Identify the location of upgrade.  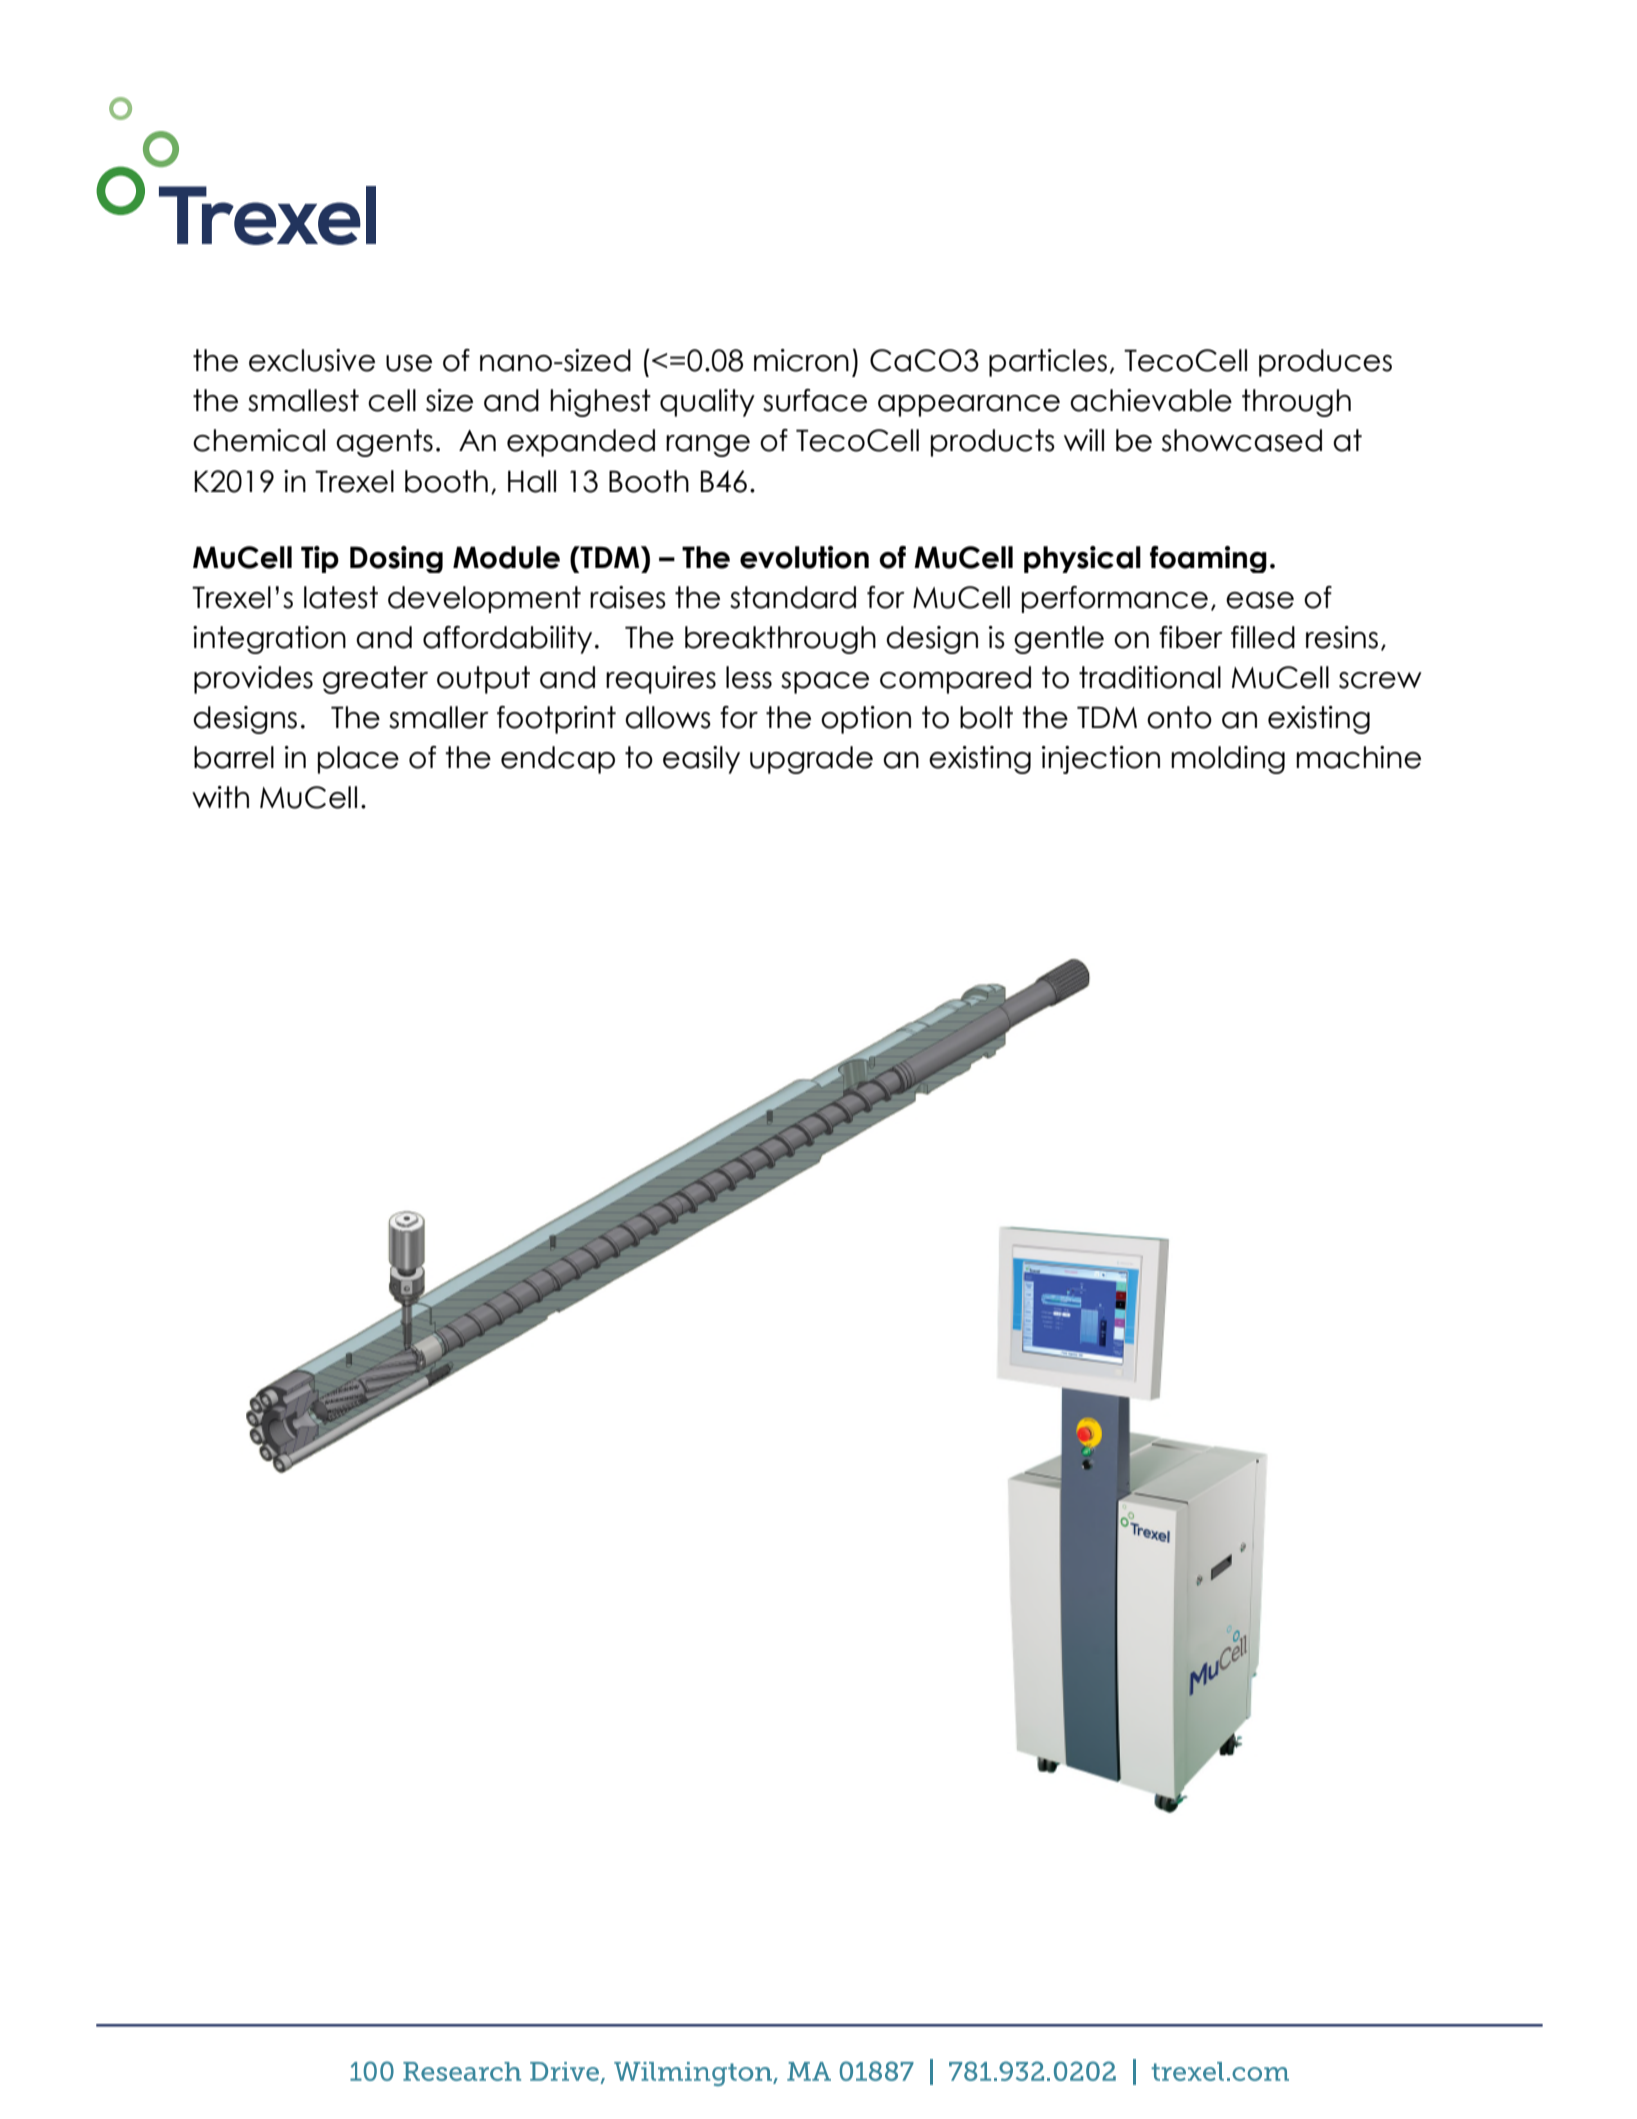
(811, 760).
